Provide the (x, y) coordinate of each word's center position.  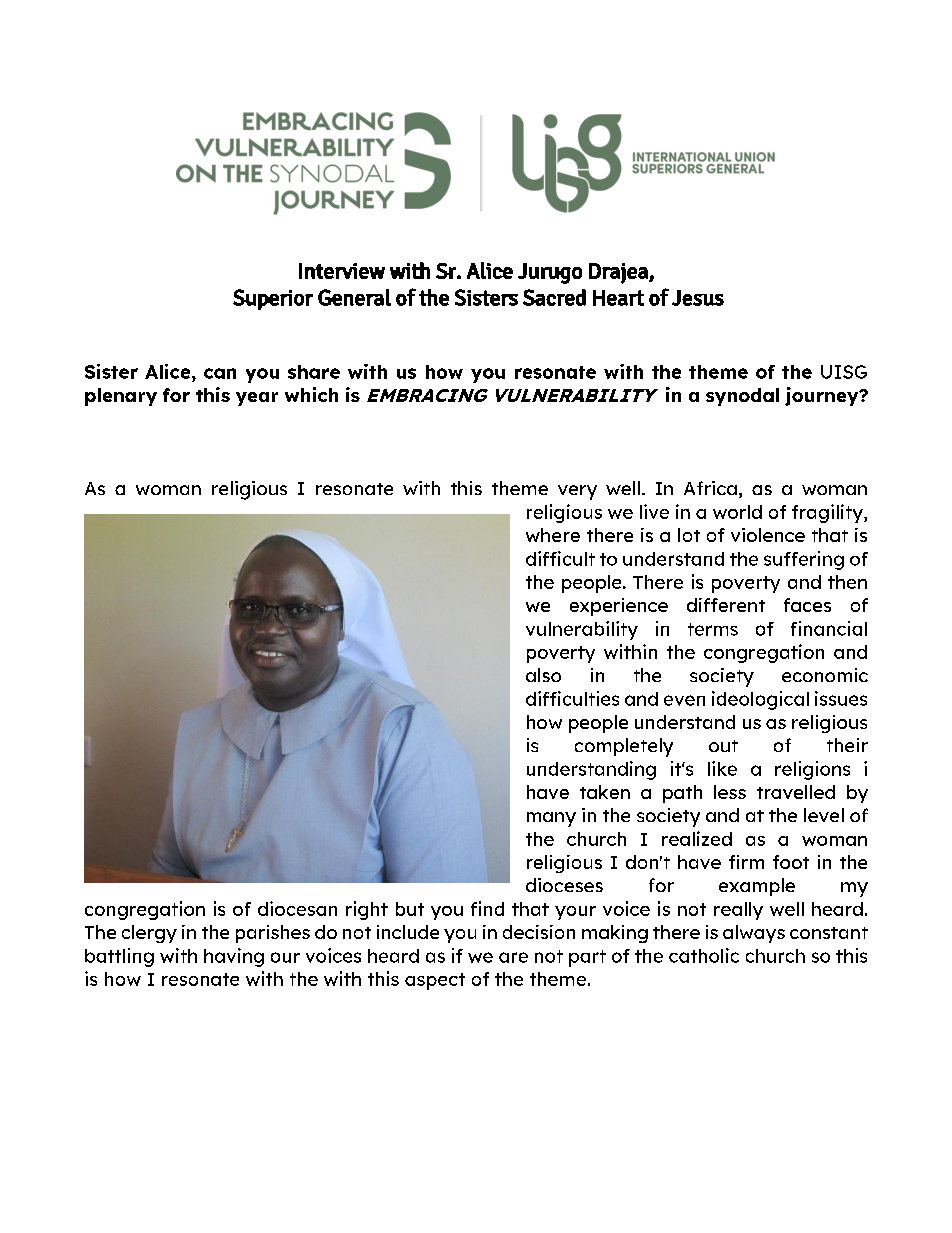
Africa (710, 488)
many (551, 819)
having (234, 957)
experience (619, 607)
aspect (435, 981)
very (577, 492)
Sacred (554, 297)
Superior (273, 299)
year (257, 399)
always (754, 934)
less (730, 792)
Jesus (698, 298)
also (543, 675)
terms (713, 629)
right (367, 910)
